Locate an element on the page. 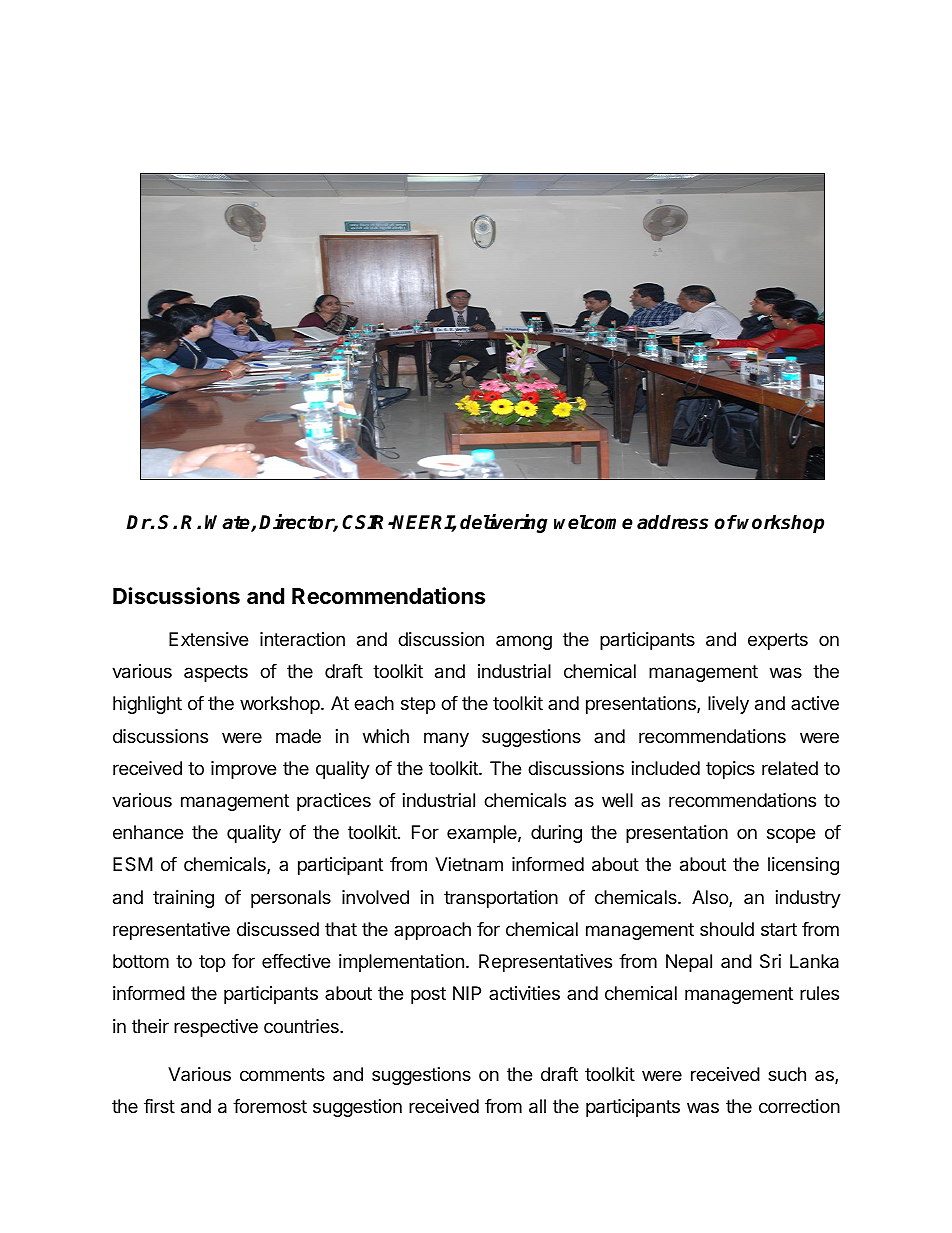  Extensive is located at coordinates (208, 639).
